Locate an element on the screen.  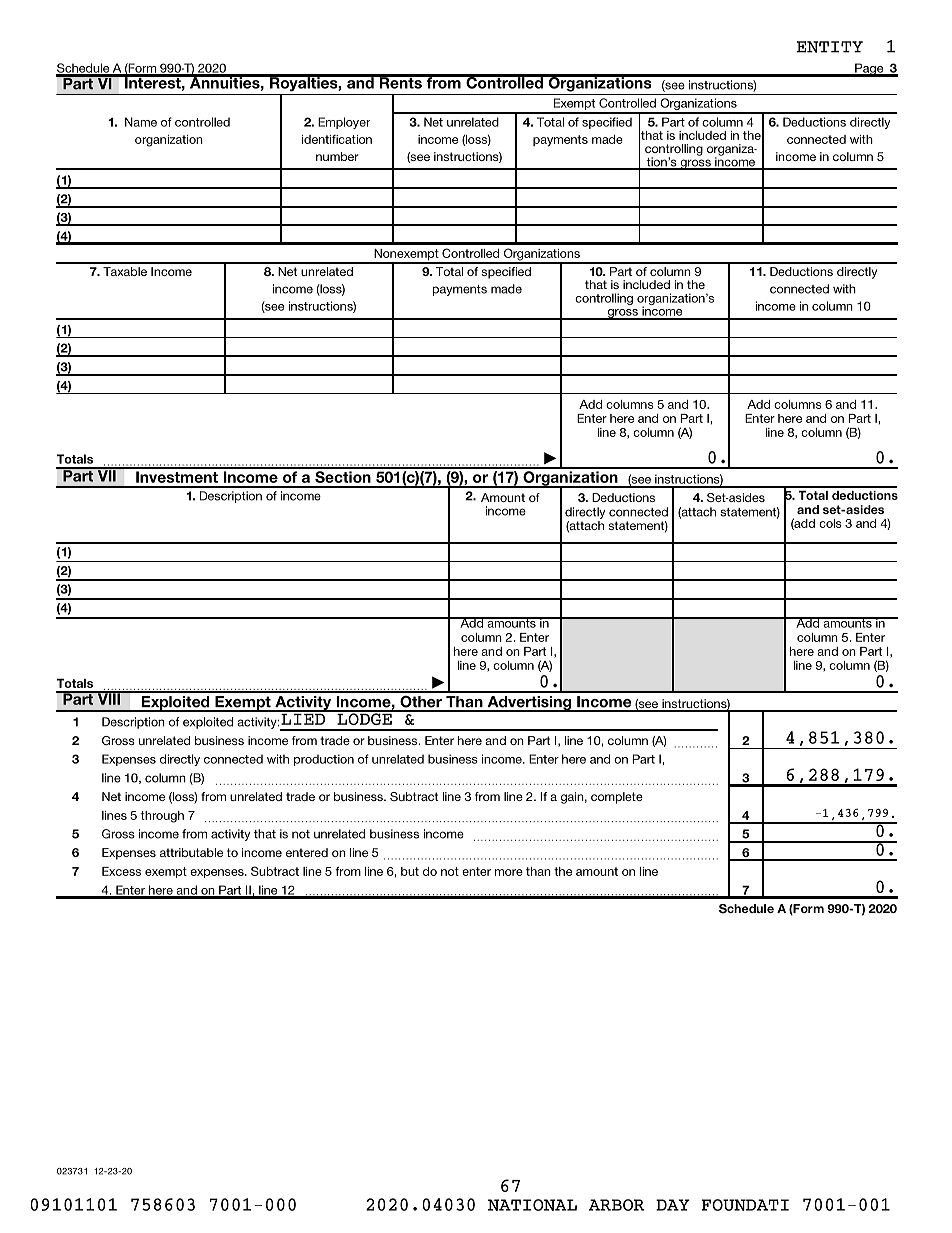
through is located at coordinates (162, 817).
